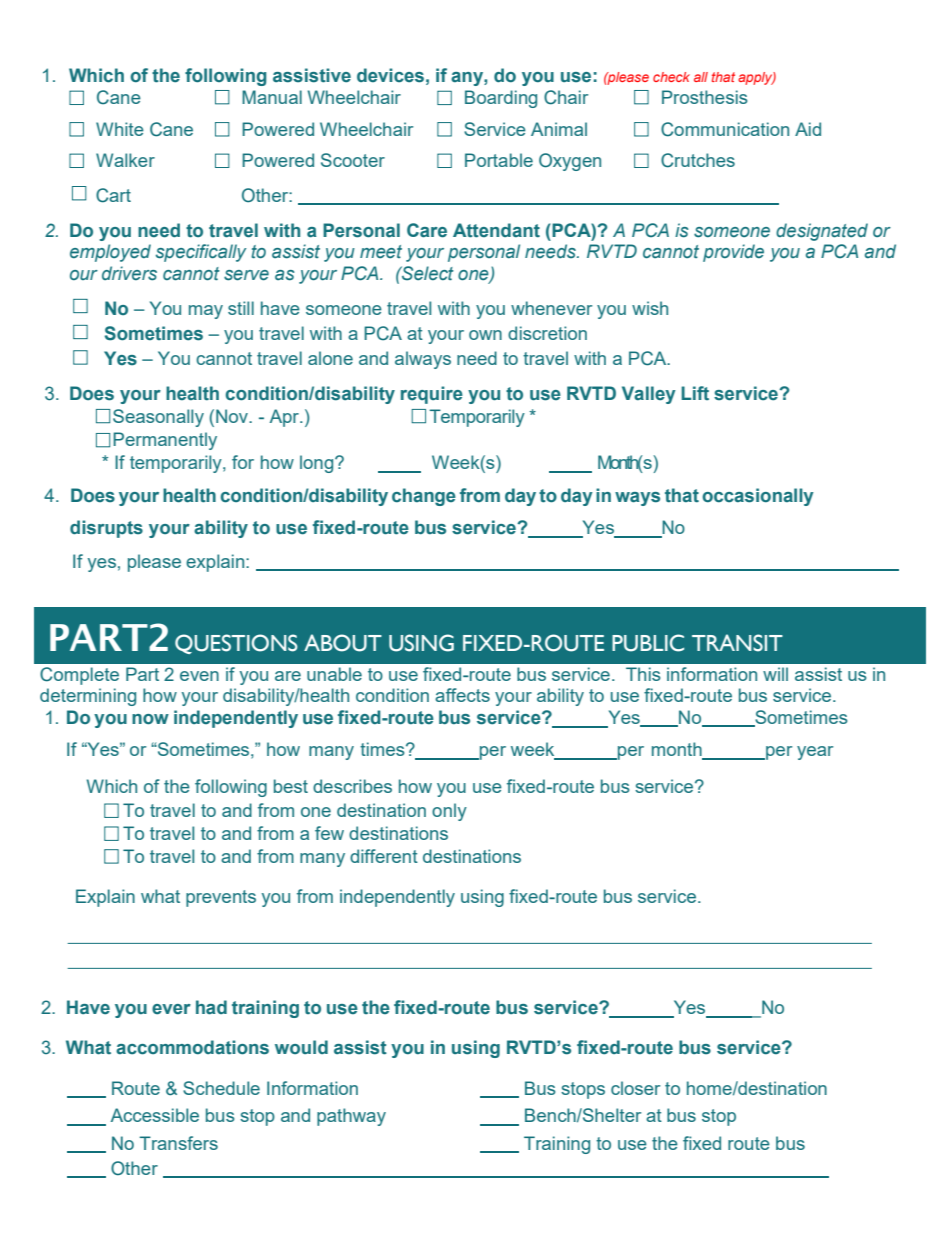  I want to click on White, so click(120, 129).
